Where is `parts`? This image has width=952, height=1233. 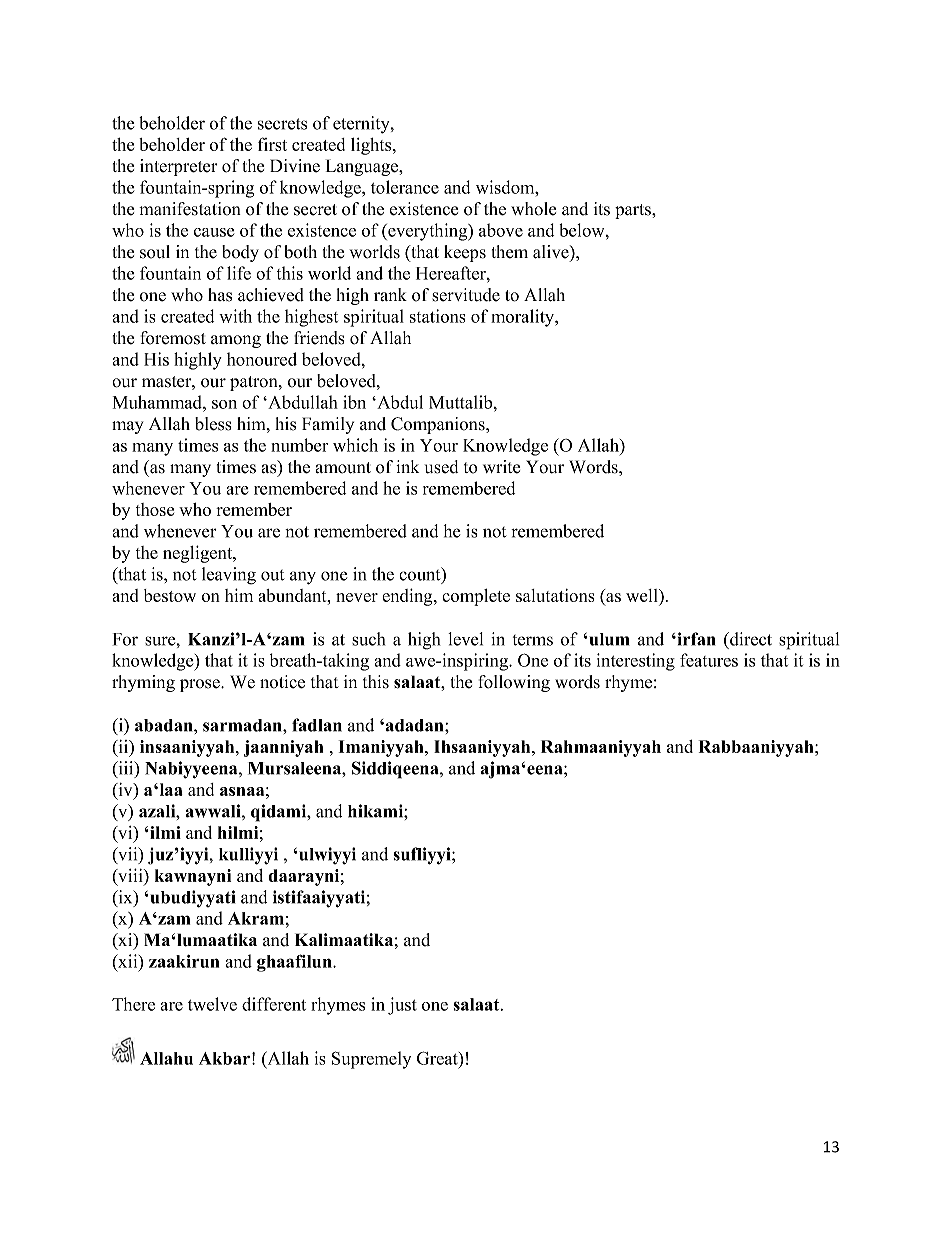 parts is located at coordinates (634, 211).
